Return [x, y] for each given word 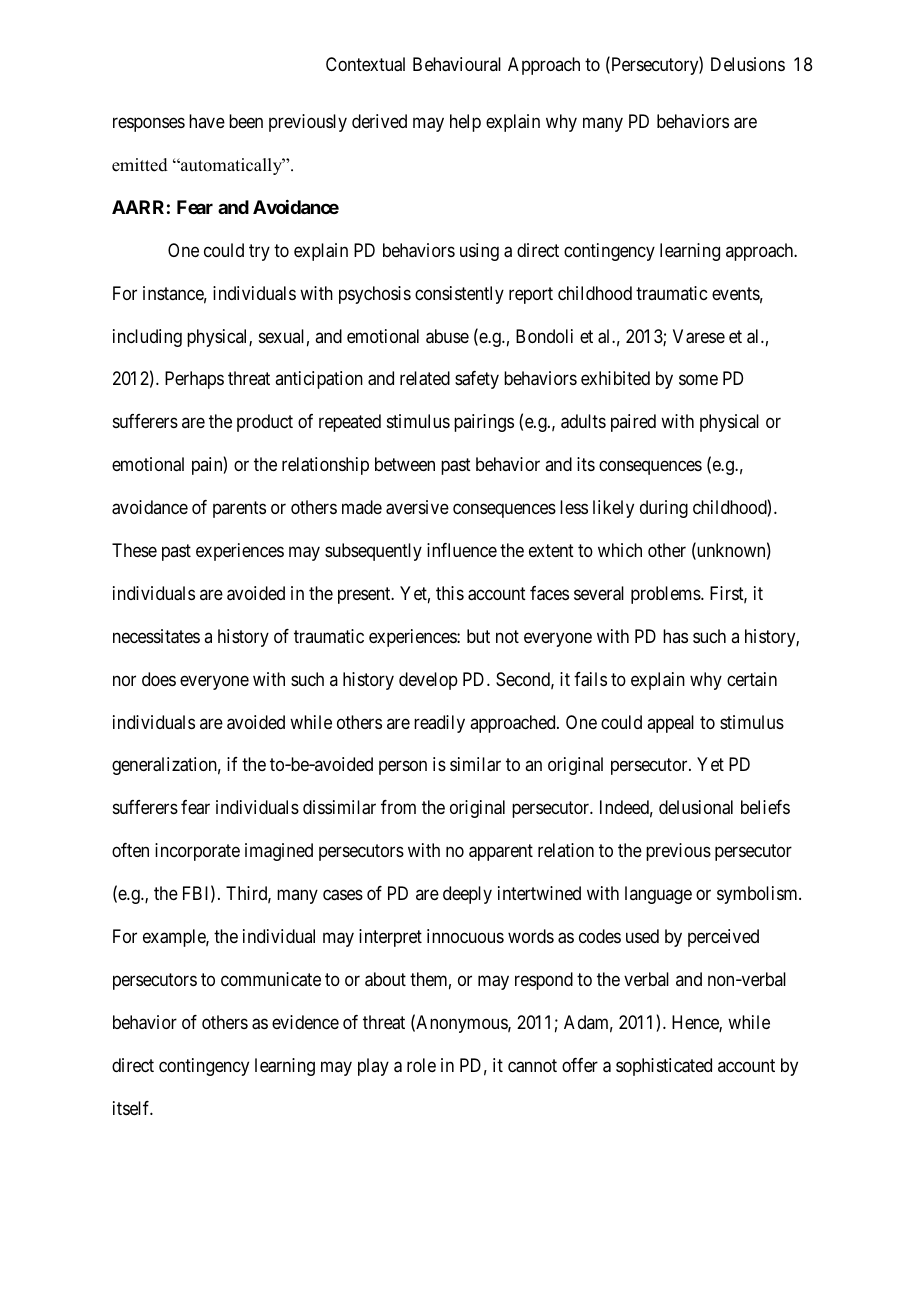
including [147, 338]
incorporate [197, 852]
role [421, 1065]
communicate [271, 979]
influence [462, 550]
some [698, 380]
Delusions [748, 64]
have [207, 121]
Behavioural [457, 64]
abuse [447, 336]
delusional [696, 807]
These [134, 550]
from [398, 807]
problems [666, 595]
